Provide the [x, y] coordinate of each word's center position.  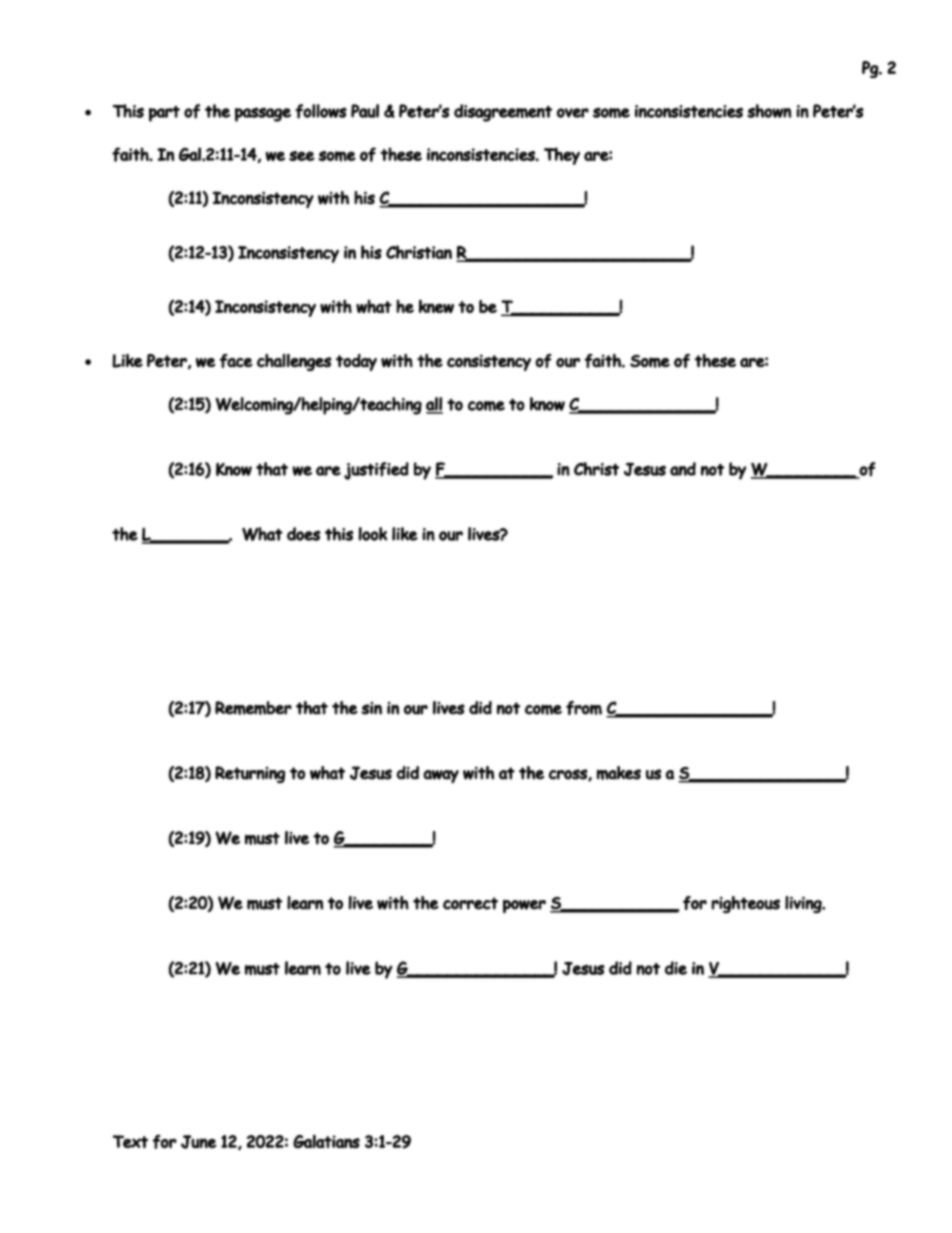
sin [371, 708]
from [584, 708]
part [164, 114]
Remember [253, 708]
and [683, 469]
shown [769, 111]
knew [436, 306]
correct [470, 903]
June [199, 1142]
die [676, 968]
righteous [745, 904]
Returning [250, 774]
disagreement [503, 113]
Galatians [326, 1141]
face [236, 361]
